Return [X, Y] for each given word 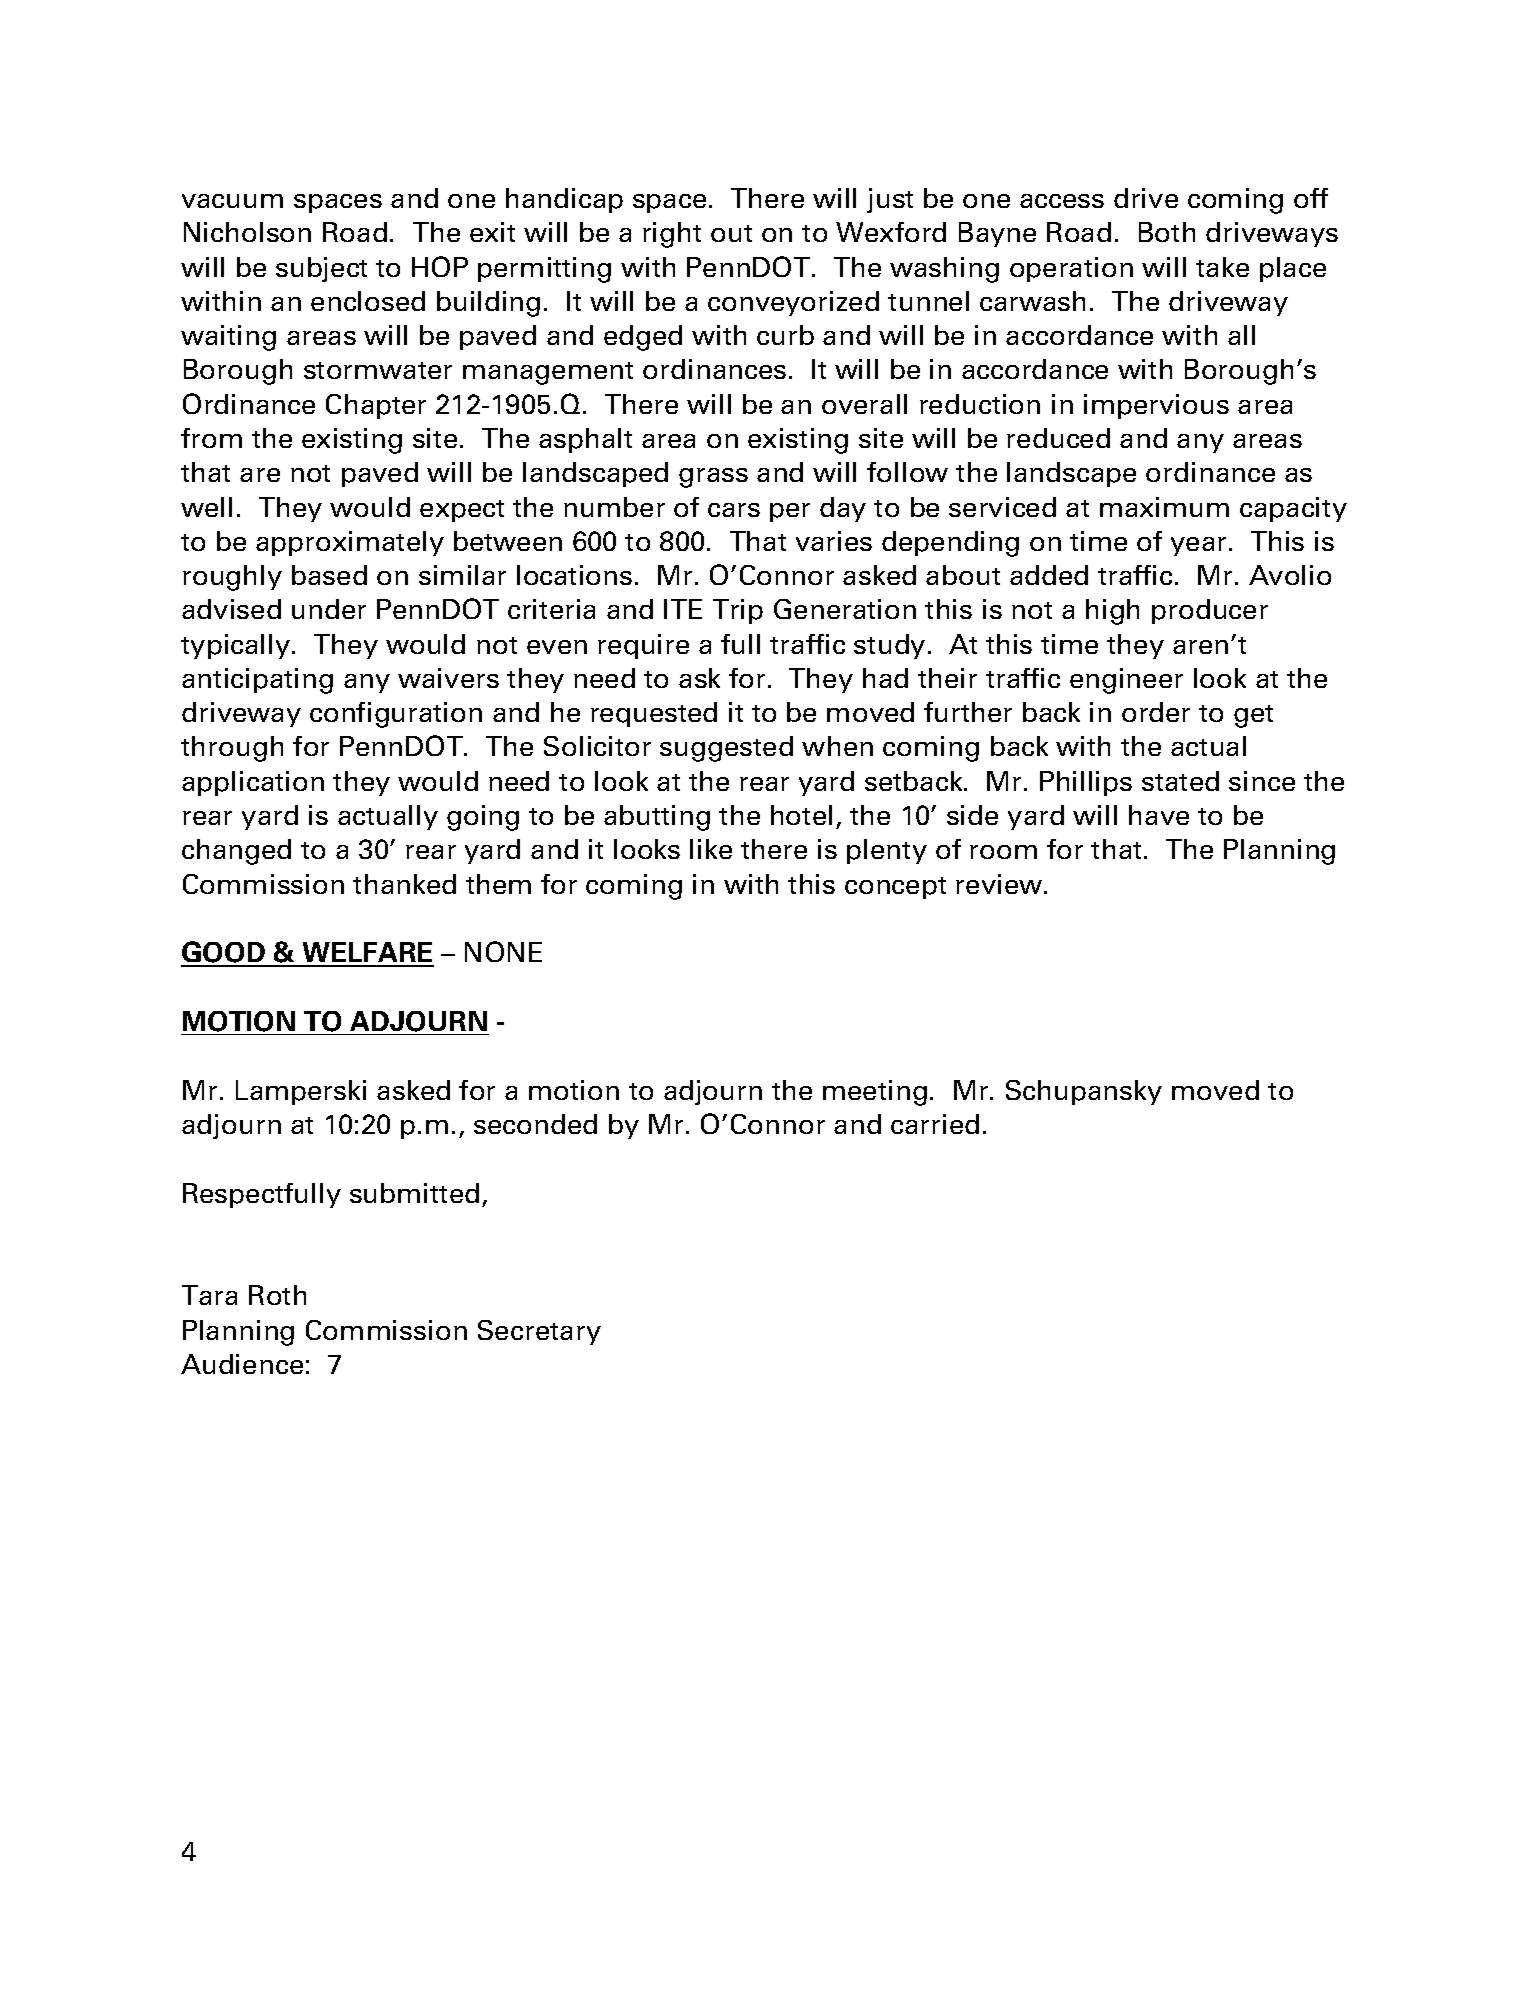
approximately [350, 543]
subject [321, 269]
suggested [726, 749]
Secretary [539, 1332]
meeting [875, 1093]
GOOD [224, 953]
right [672, 235]
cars [734, 510]
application [253, 783]
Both [1167, 232]
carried [935, 1124]
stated [1180, 781]
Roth [277, 1295]
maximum [1164, 507]
